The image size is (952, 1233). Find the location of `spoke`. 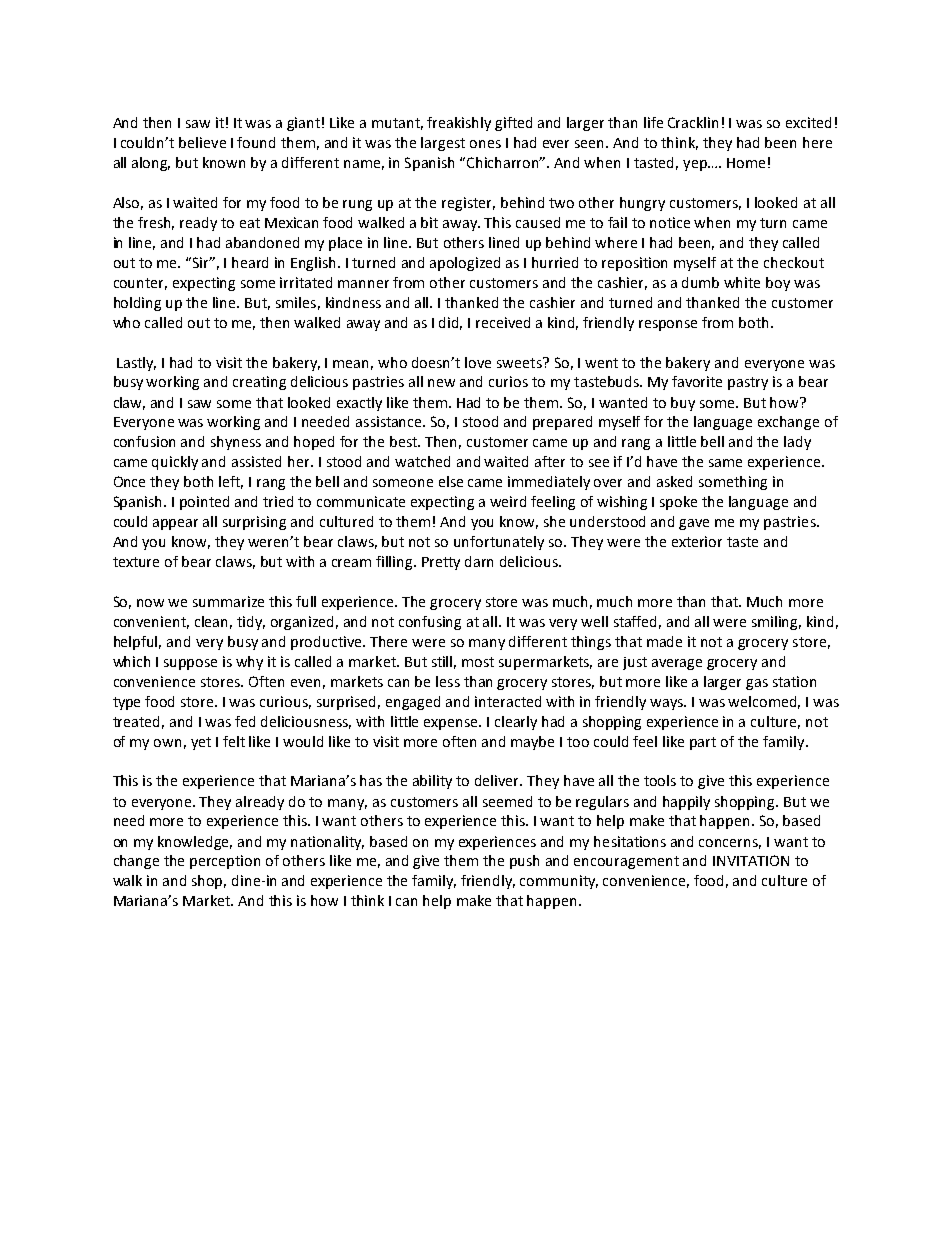

spoke is located at coordinates (678, 503).
